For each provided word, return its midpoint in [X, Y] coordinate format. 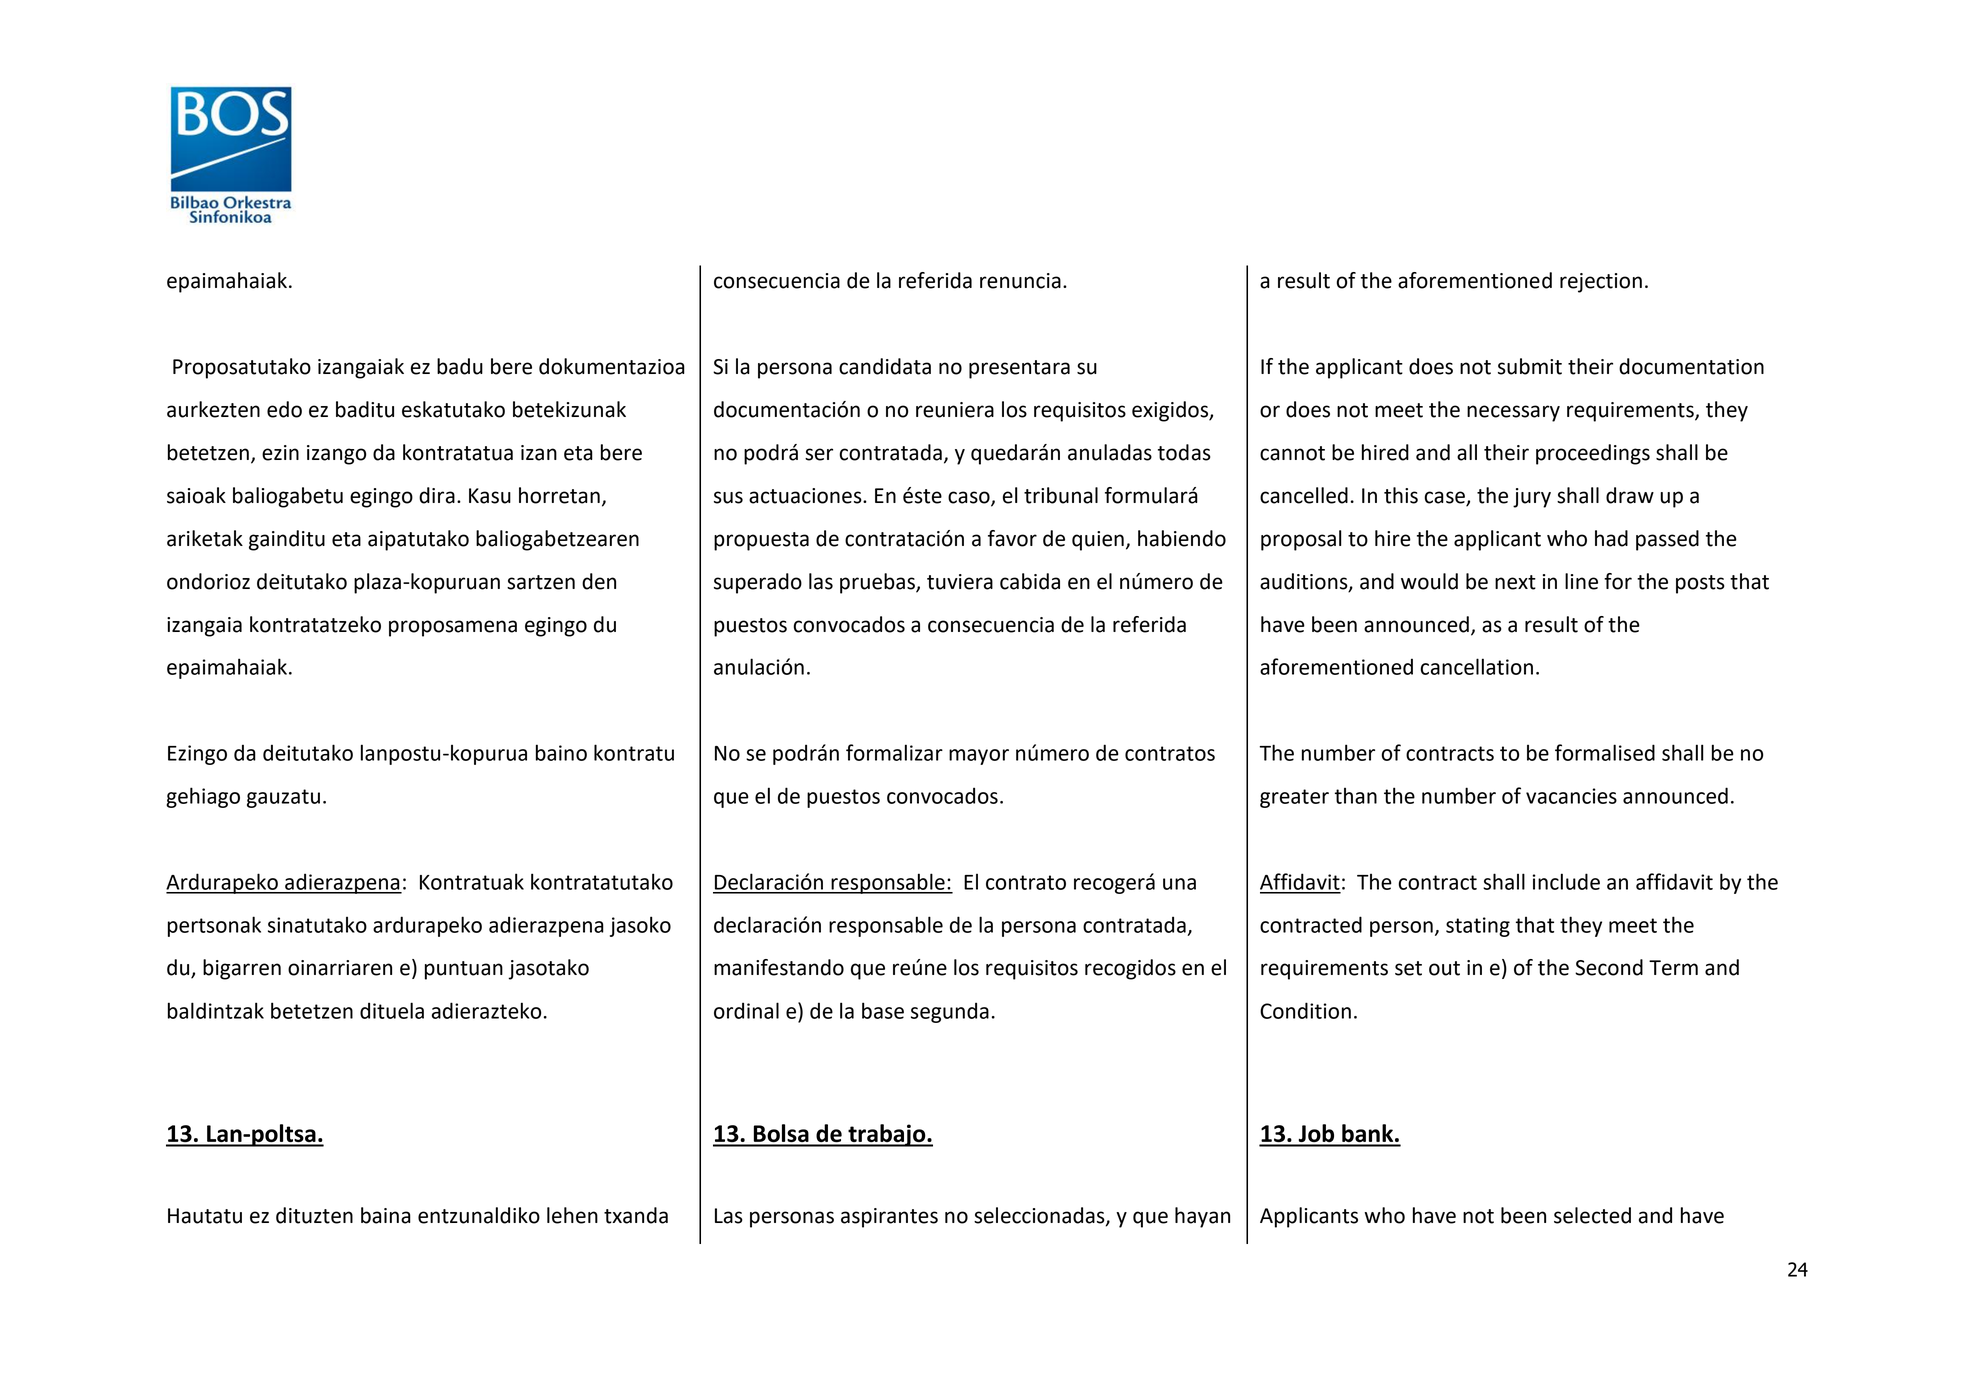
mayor [979, 757]
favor [1012, 538]
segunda [950, 1012]
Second [1609, 967]
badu [460, 366]
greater [1294, 798]
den [599, 581]
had [1611, 538]
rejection [1601, 283]
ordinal [746, 1010]
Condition [1305, 1010]
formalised [1605, 752]
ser [819, 454]
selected [1592, 1215]
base [883, 1010]
